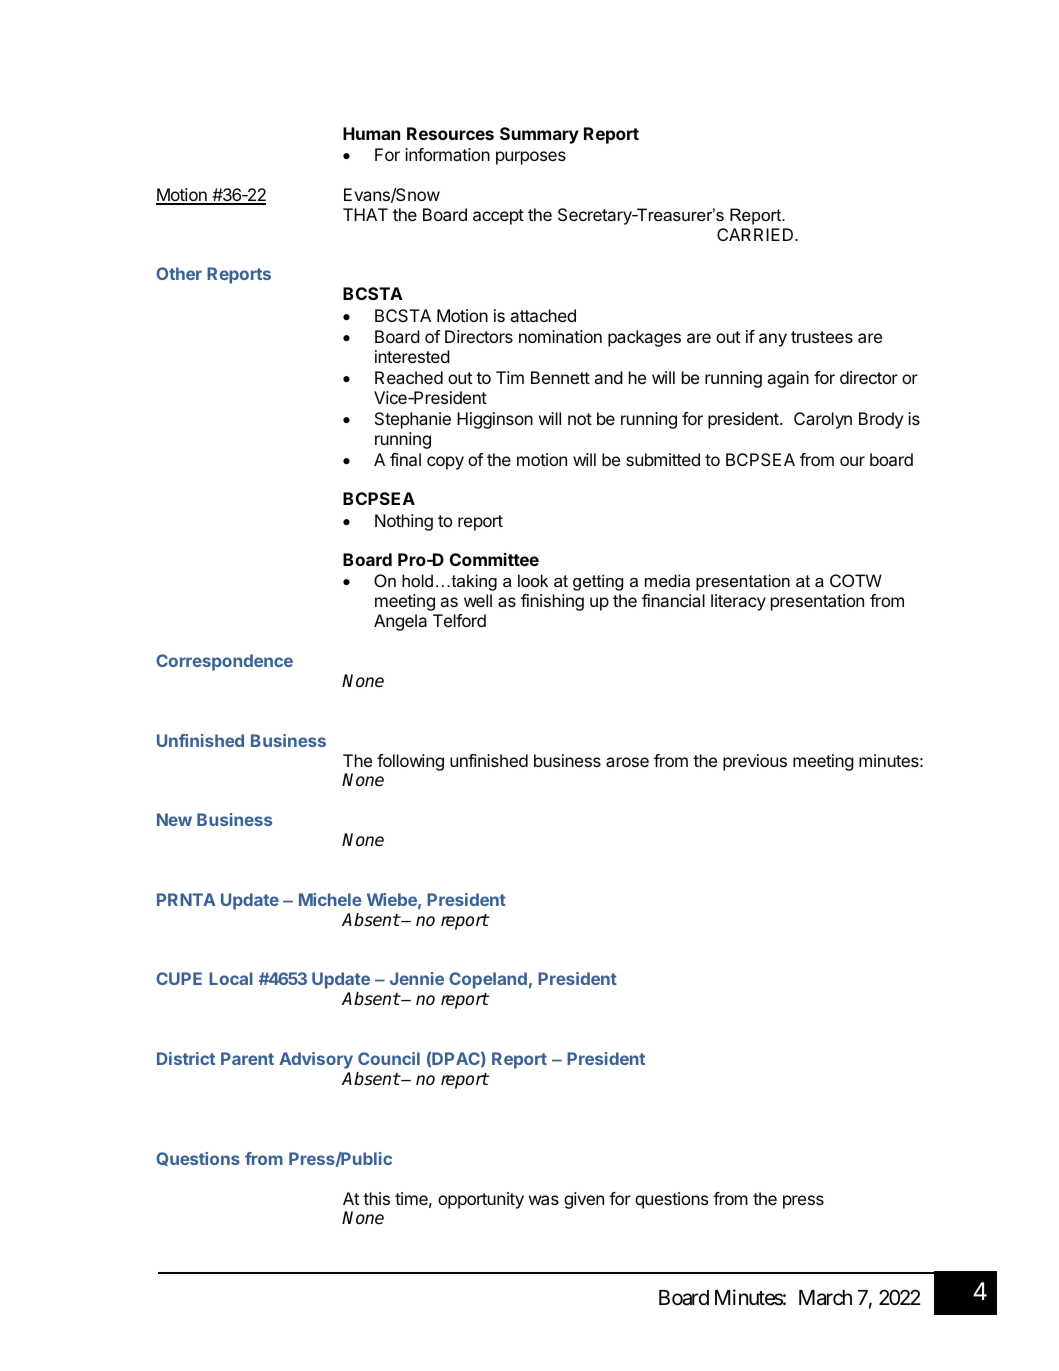 The height and width of the page is (1371, 1059). Describe the element at coordinates (544, 1200) in the page. I see `was` at that location.
